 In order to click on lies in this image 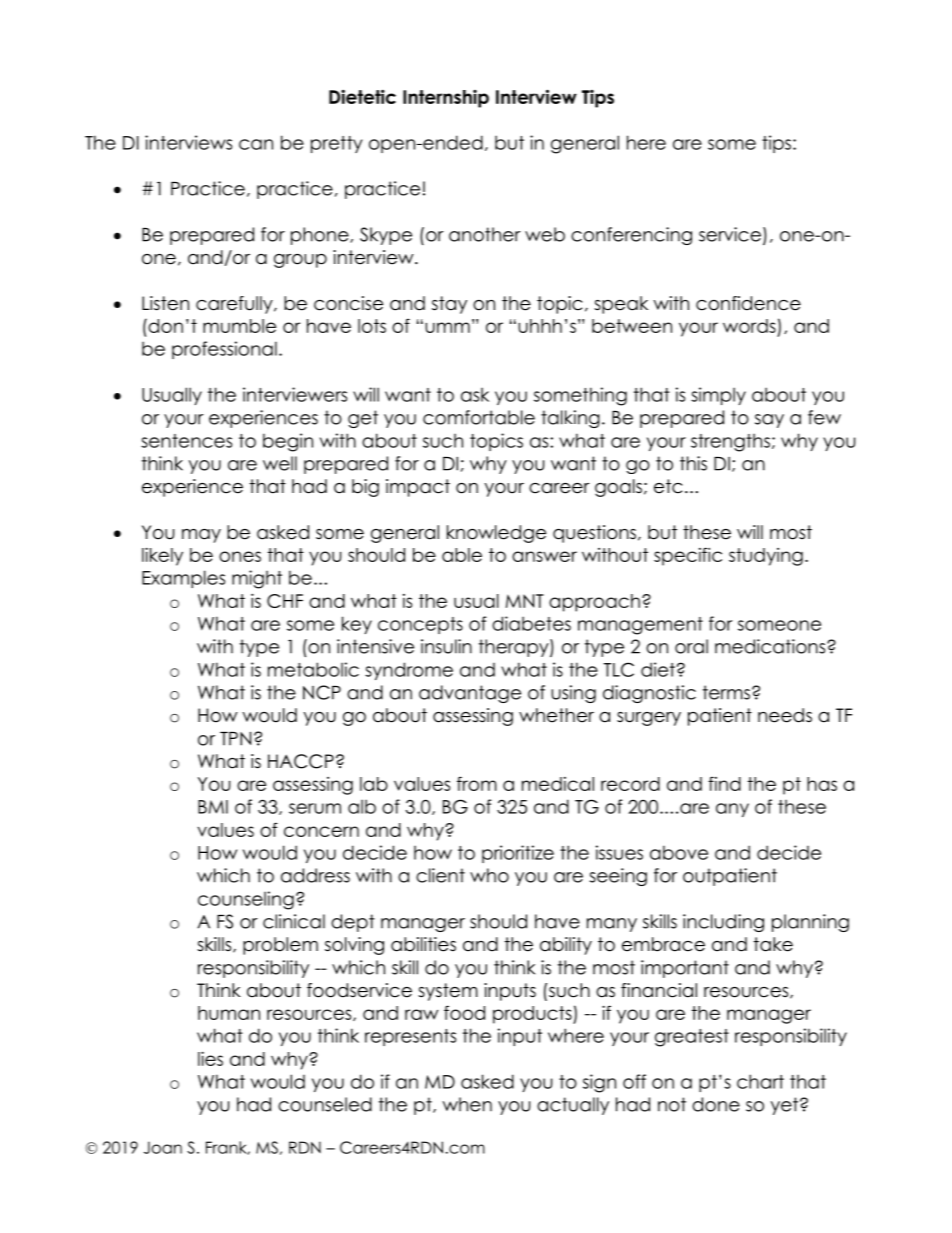, I will do `click(210, 1058)`.
